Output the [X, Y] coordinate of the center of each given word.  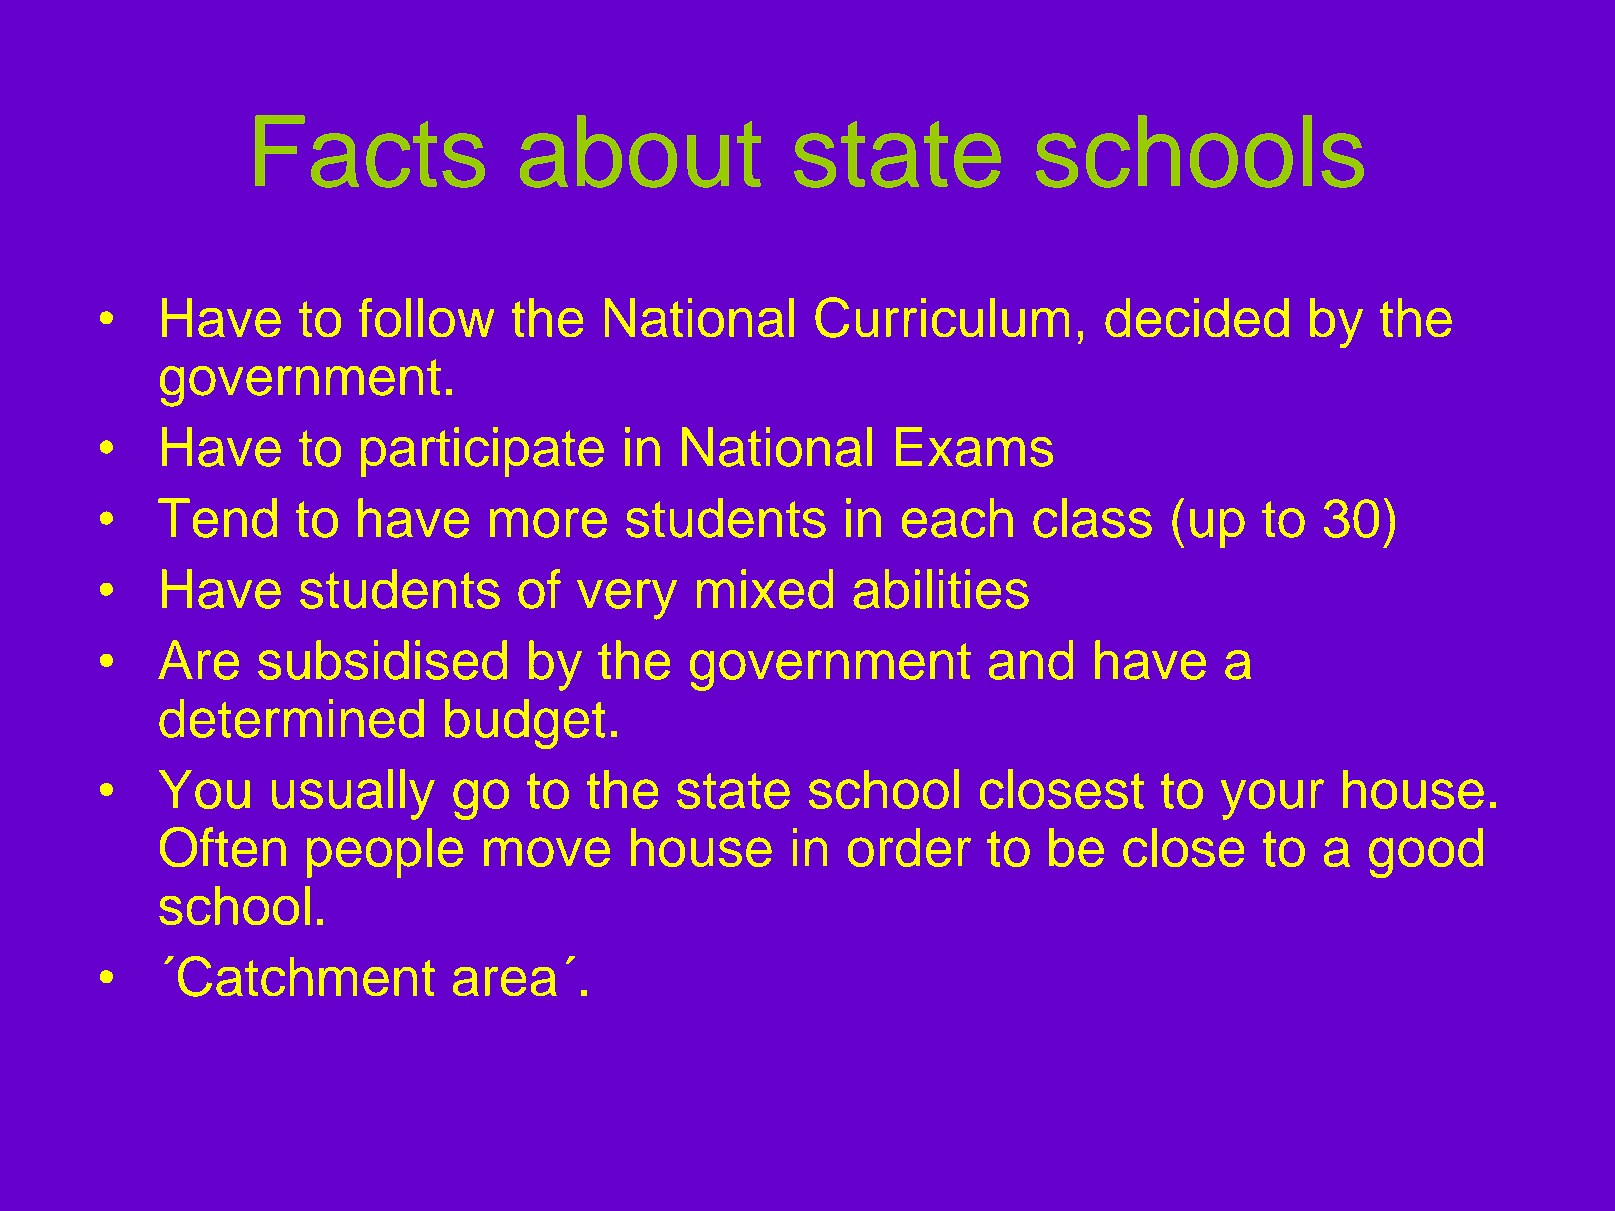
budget [525, 724]
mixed [765, 589]
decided [1197, 317]
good [1426, 853]
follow [426, 317]
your [1272, 799]
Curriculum [942, 317]
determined [291, 718]
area [505, 981]
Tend [217, 518]
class [1092, 518]
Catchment [306, 976]
